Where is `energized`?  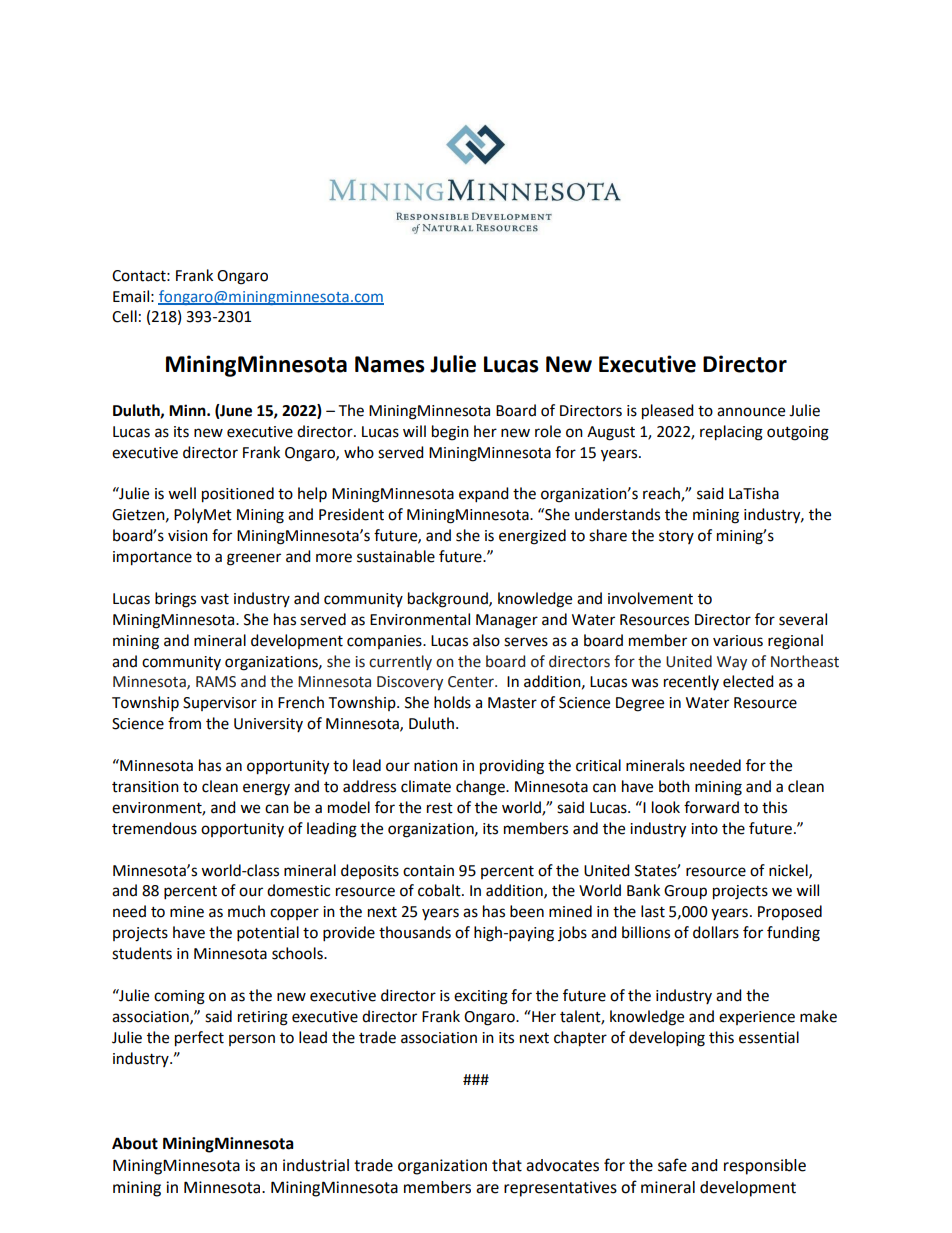 energized is located at coordinates (532, 537).
